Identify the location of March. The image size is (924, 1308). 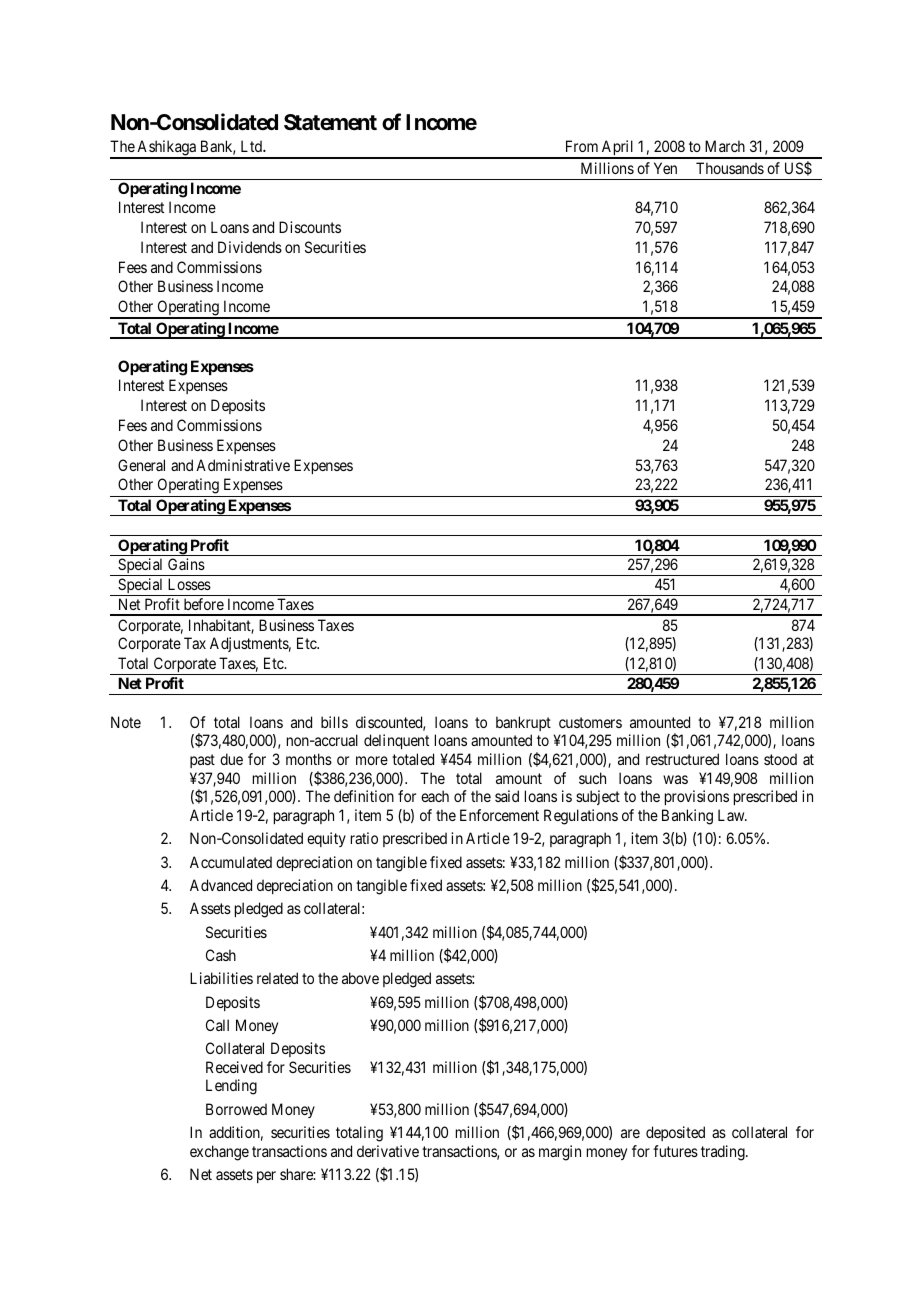
(725, 146).
